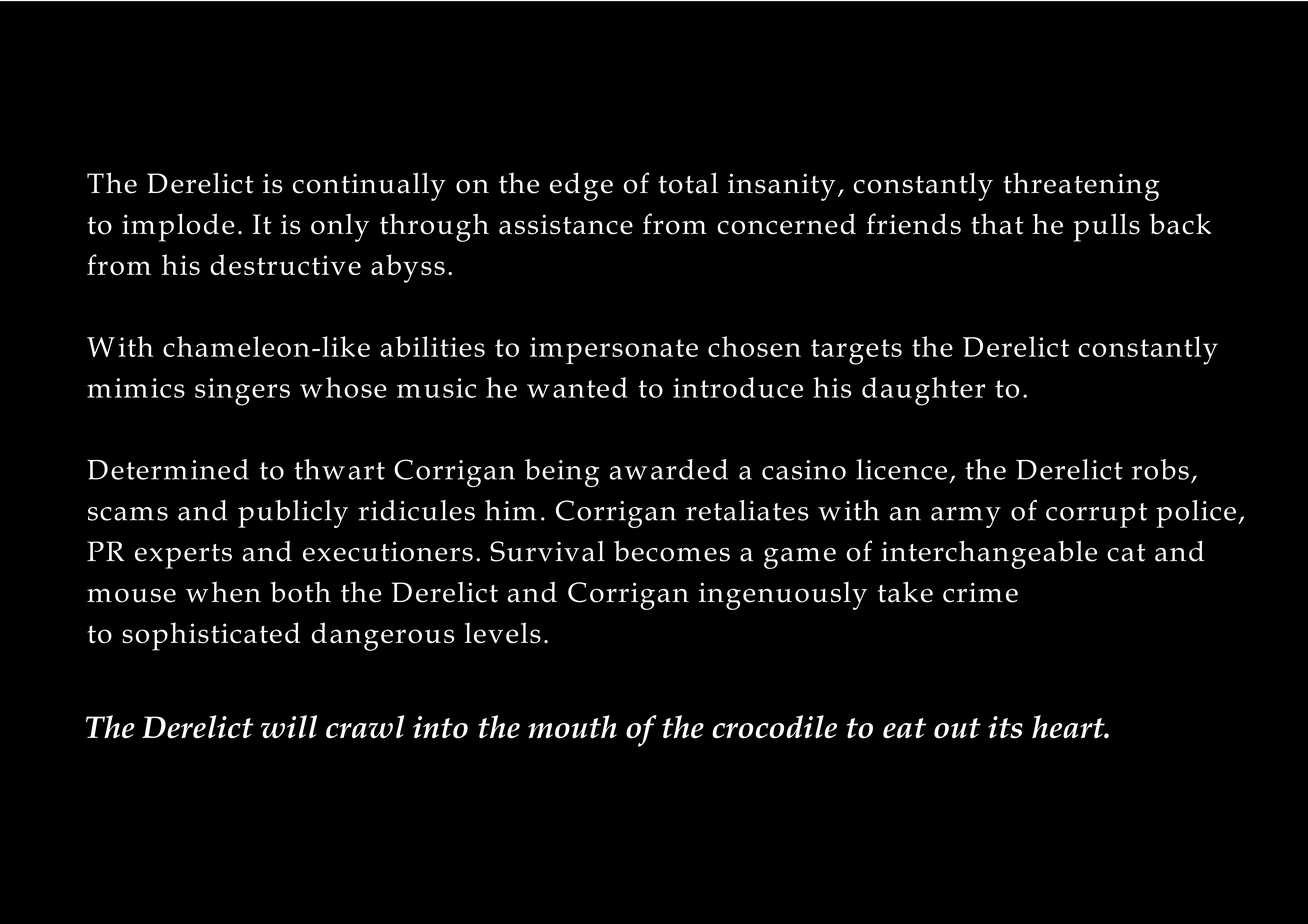 This document has width=1308, height=924. I want to click on total, so click(688, 183).
